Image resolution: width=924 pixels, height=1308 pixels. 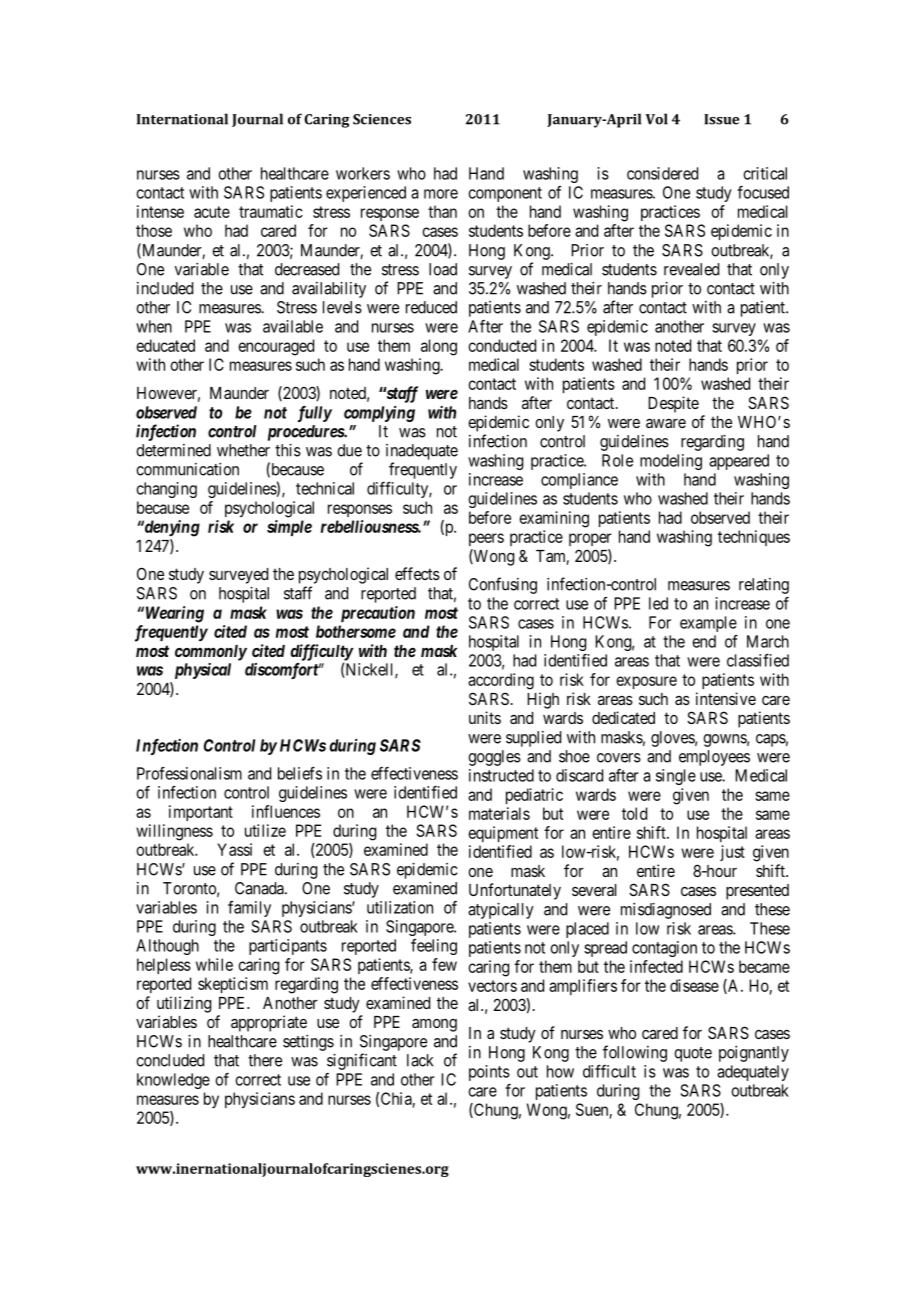 I want to click on Issue, so click(x=721, y=119).
